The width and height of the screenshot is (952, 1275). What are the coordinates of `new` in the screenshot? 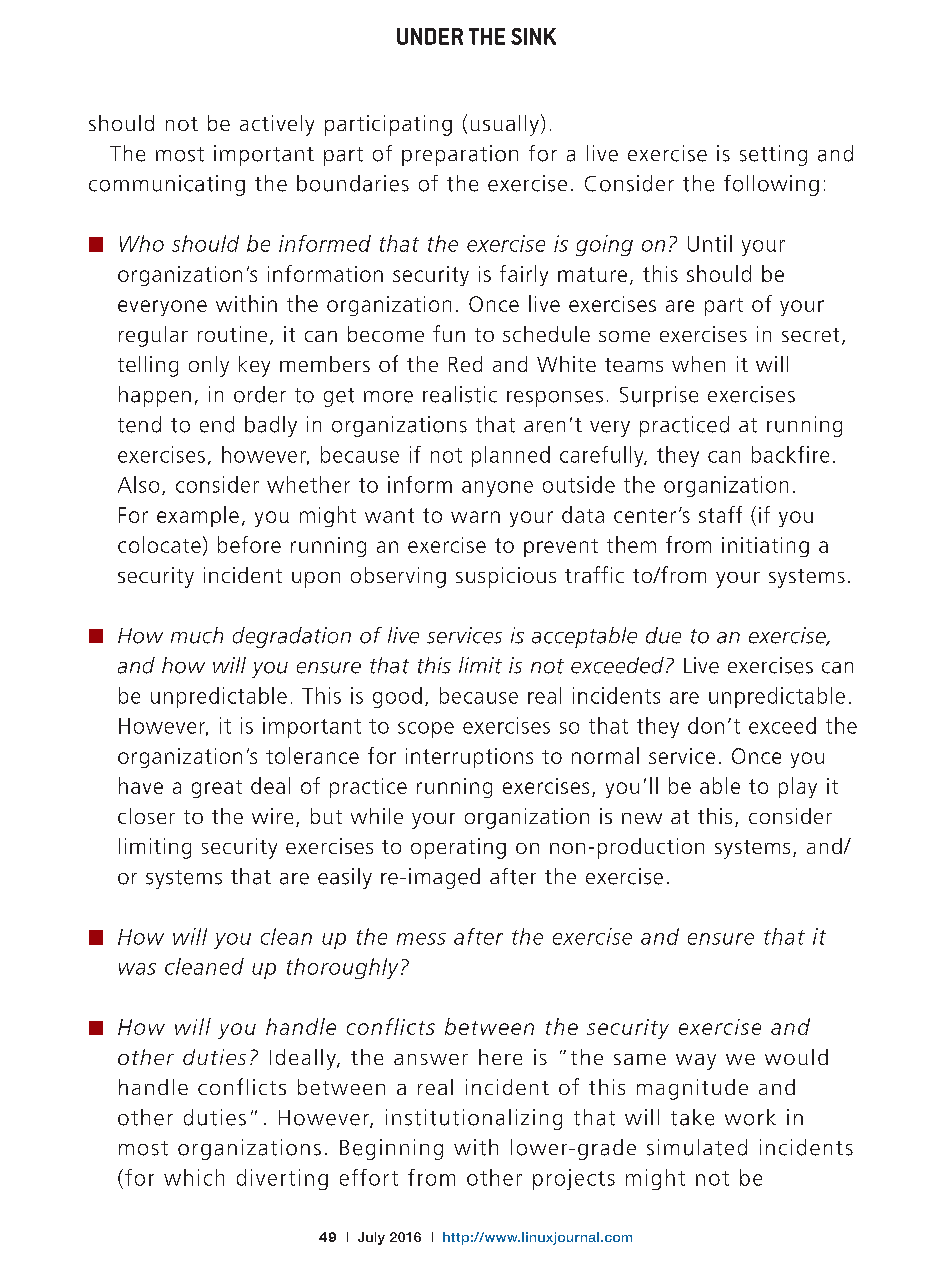 It's located at (642, 818).
